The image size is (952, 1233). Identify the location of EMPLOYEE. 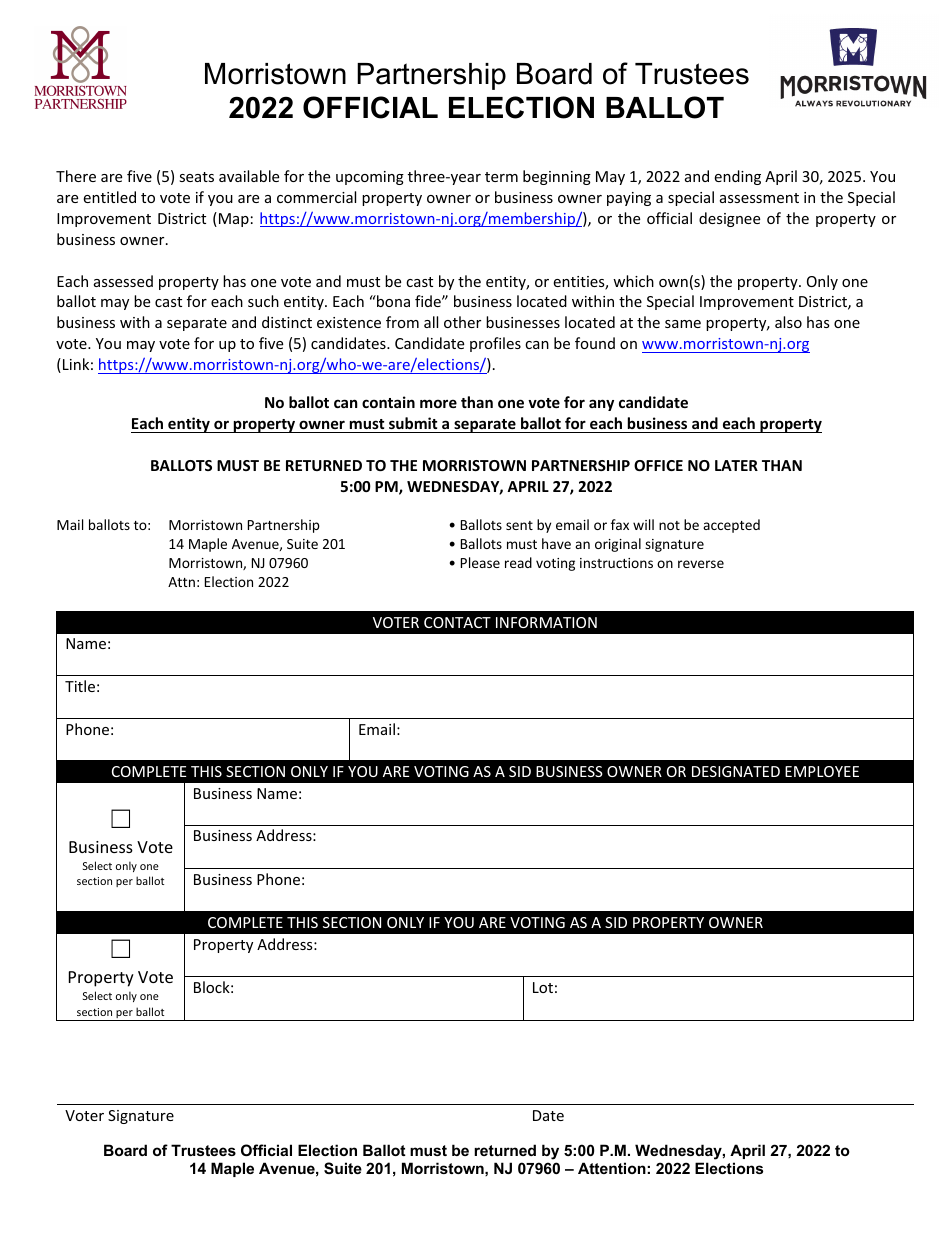
(822, 771).
